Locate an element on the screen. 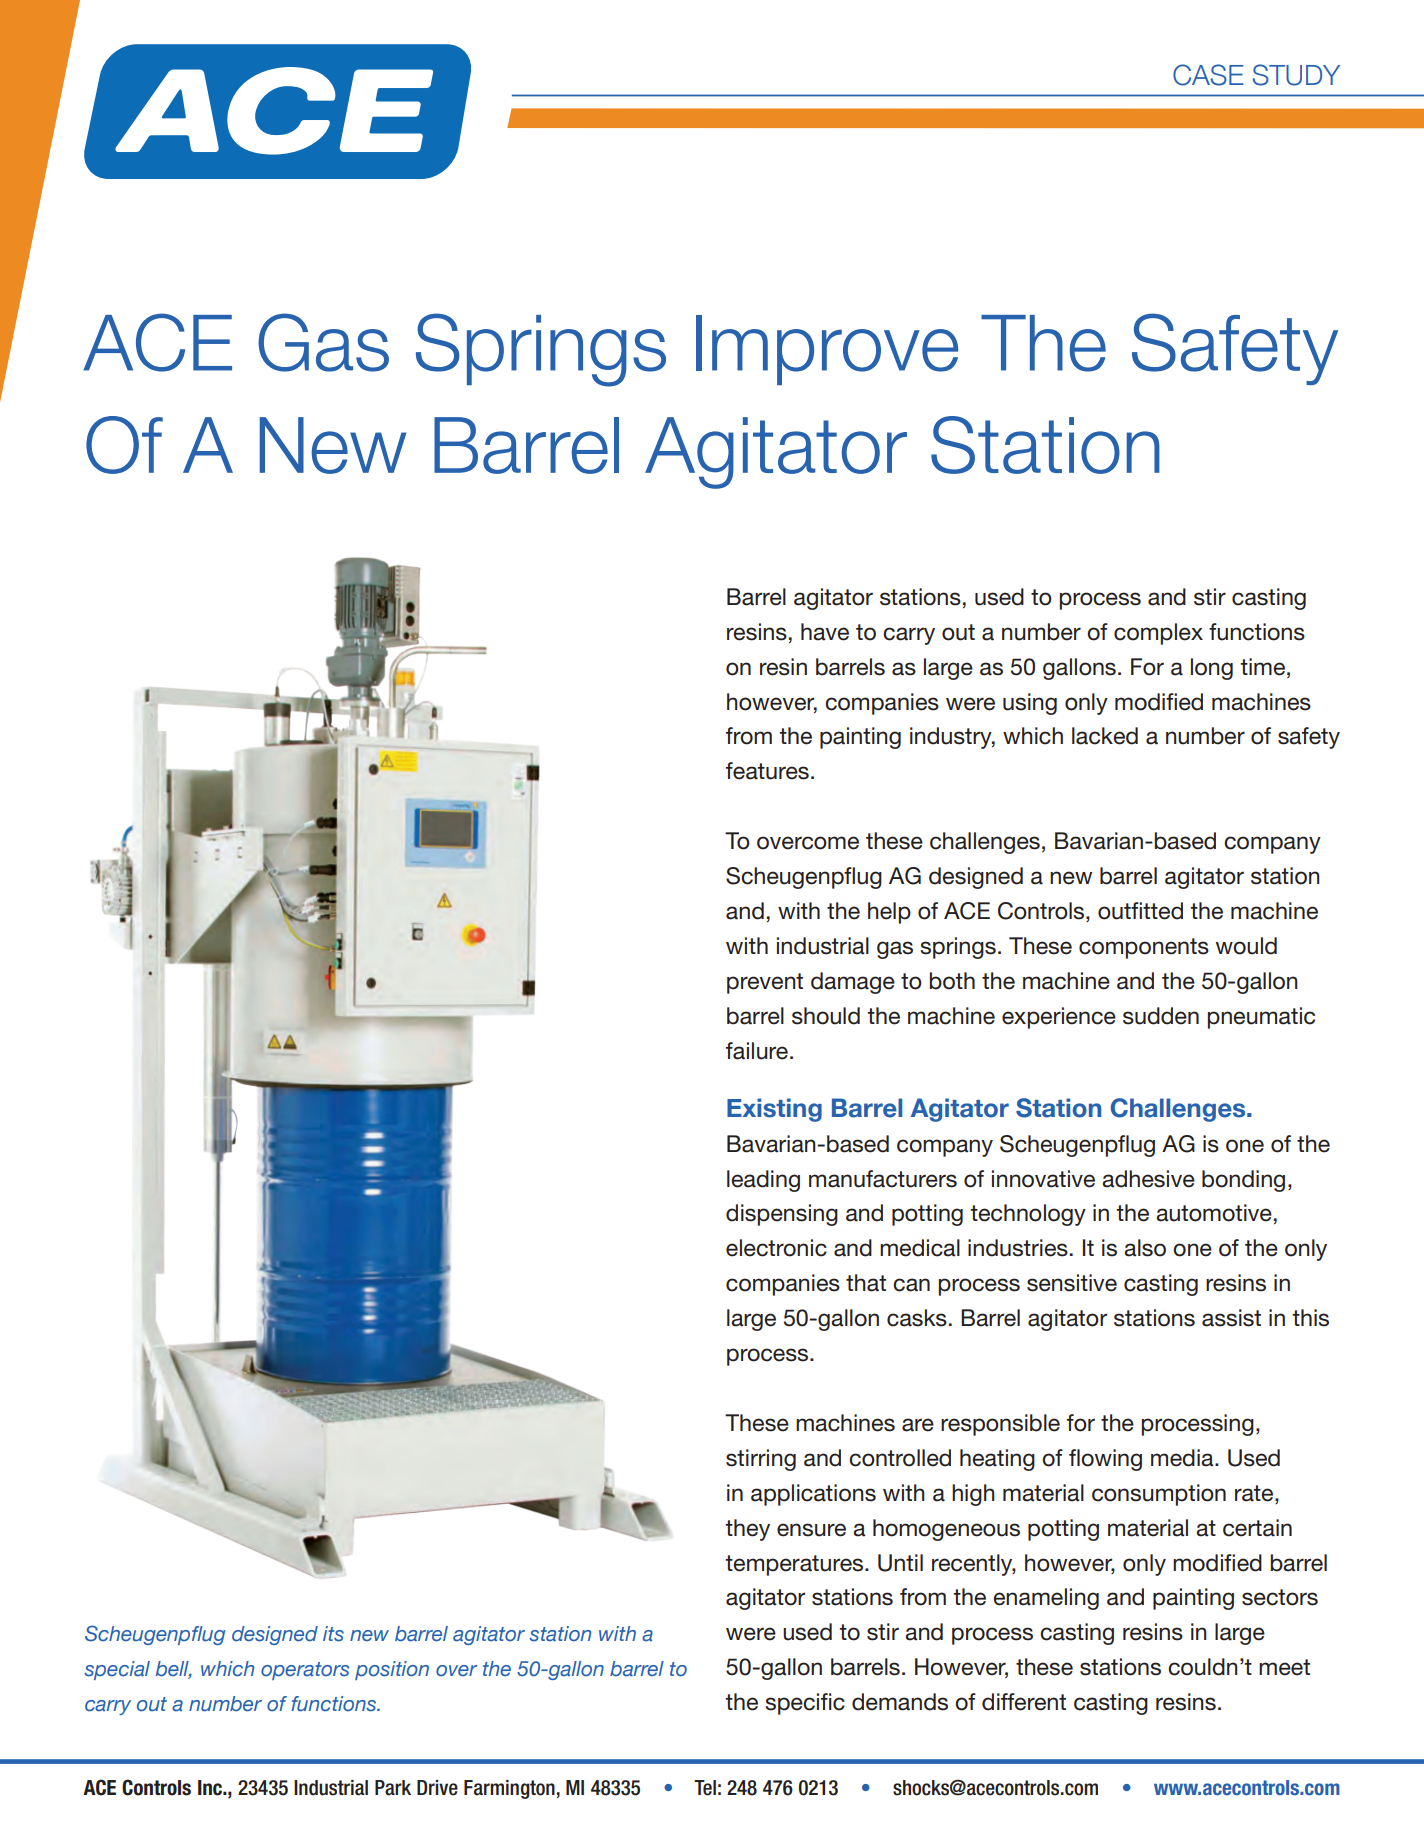 The height and width of the screenshot is (1843, 1424). have is located at coordinates (825, 632).
